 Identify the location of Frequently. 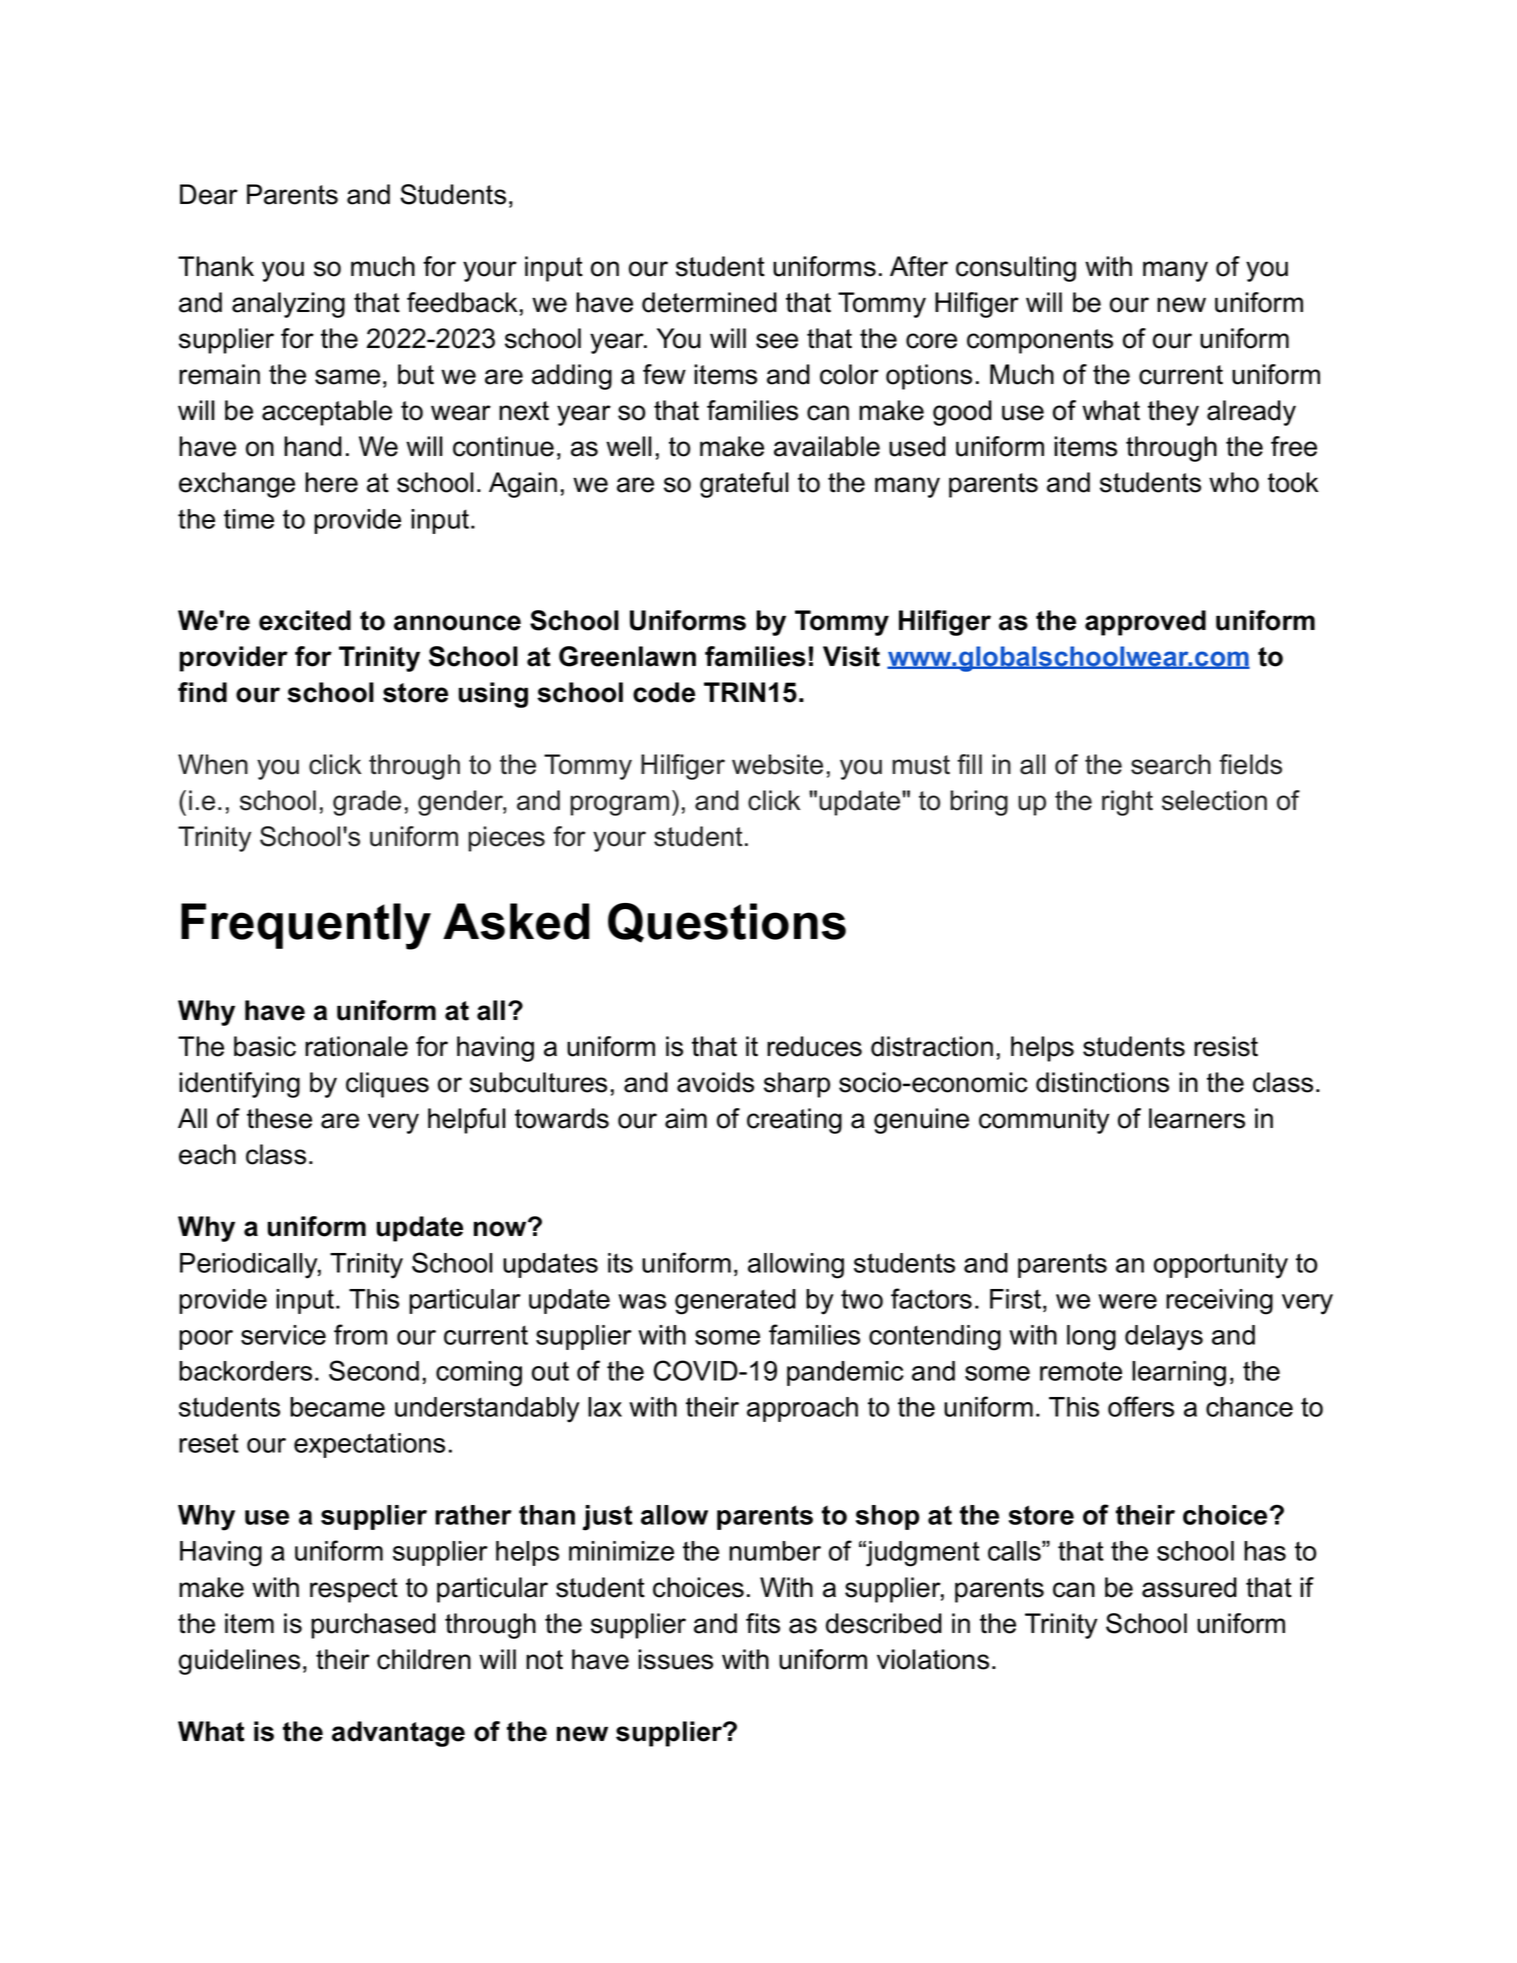
(306, 926).
